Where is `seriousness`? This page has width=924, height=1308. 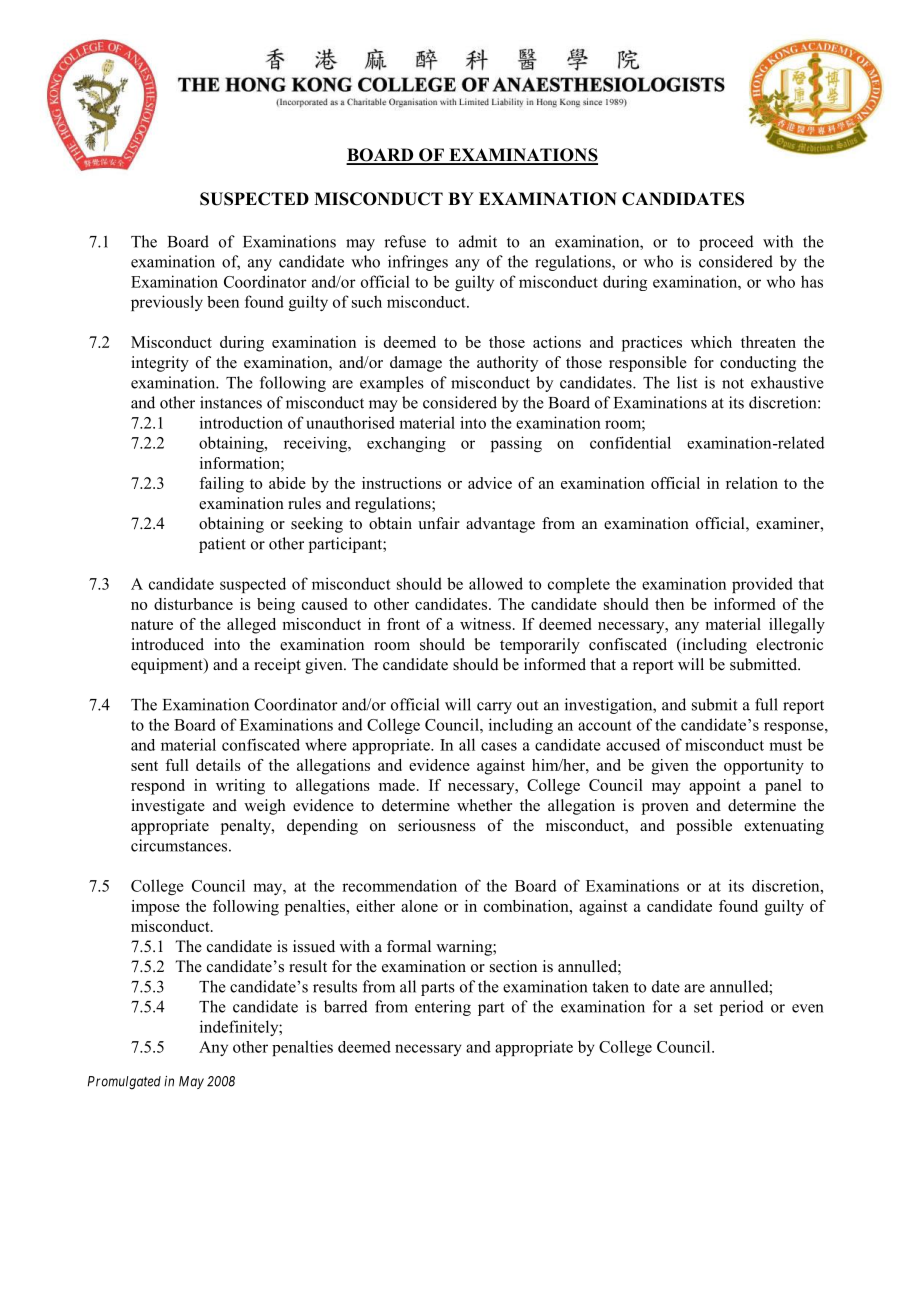
seriousness is located at coordinates (437, 825).
